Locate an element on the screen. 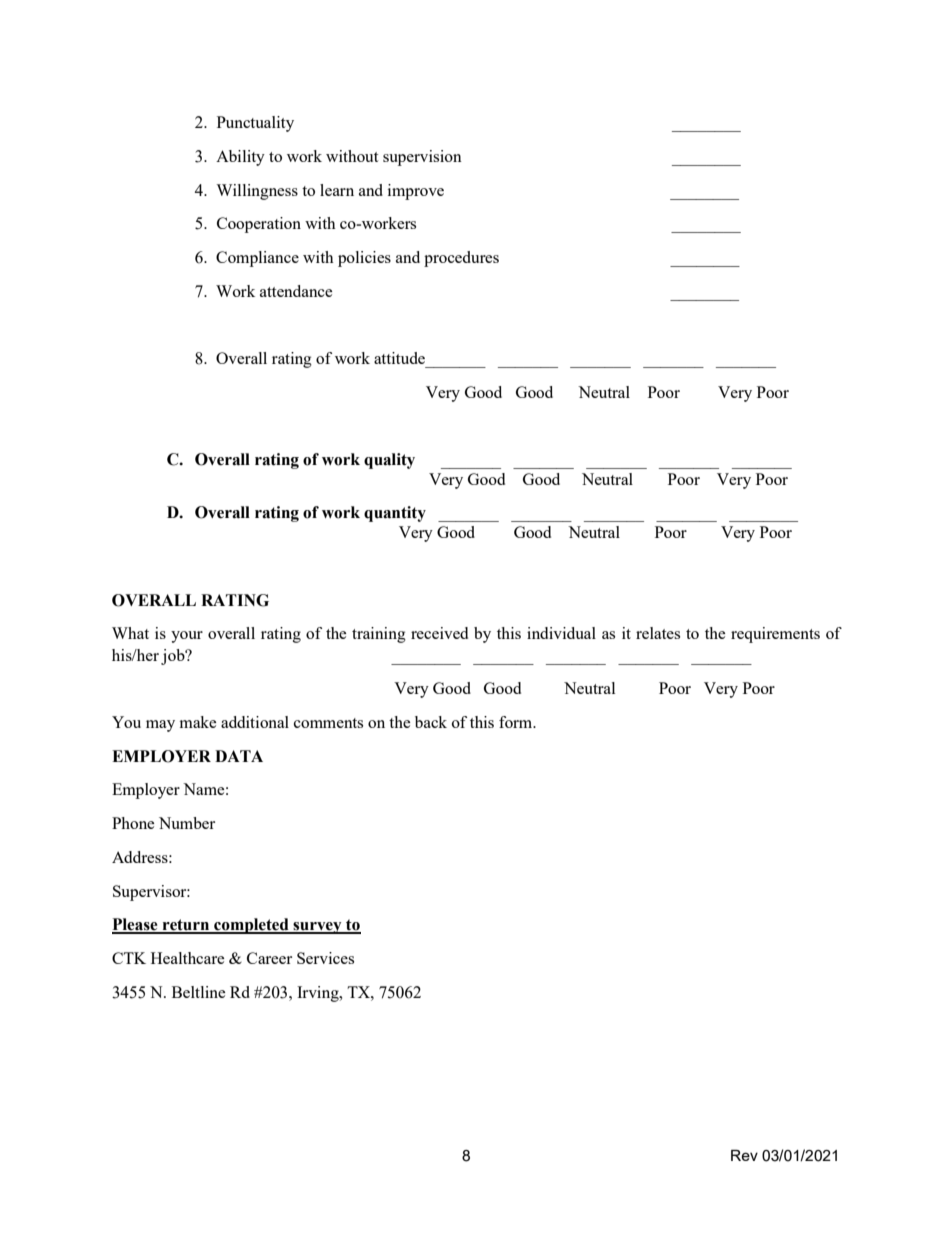 This screenshot has height=1233, width=952. Services is located at coordinates (325, 958).
